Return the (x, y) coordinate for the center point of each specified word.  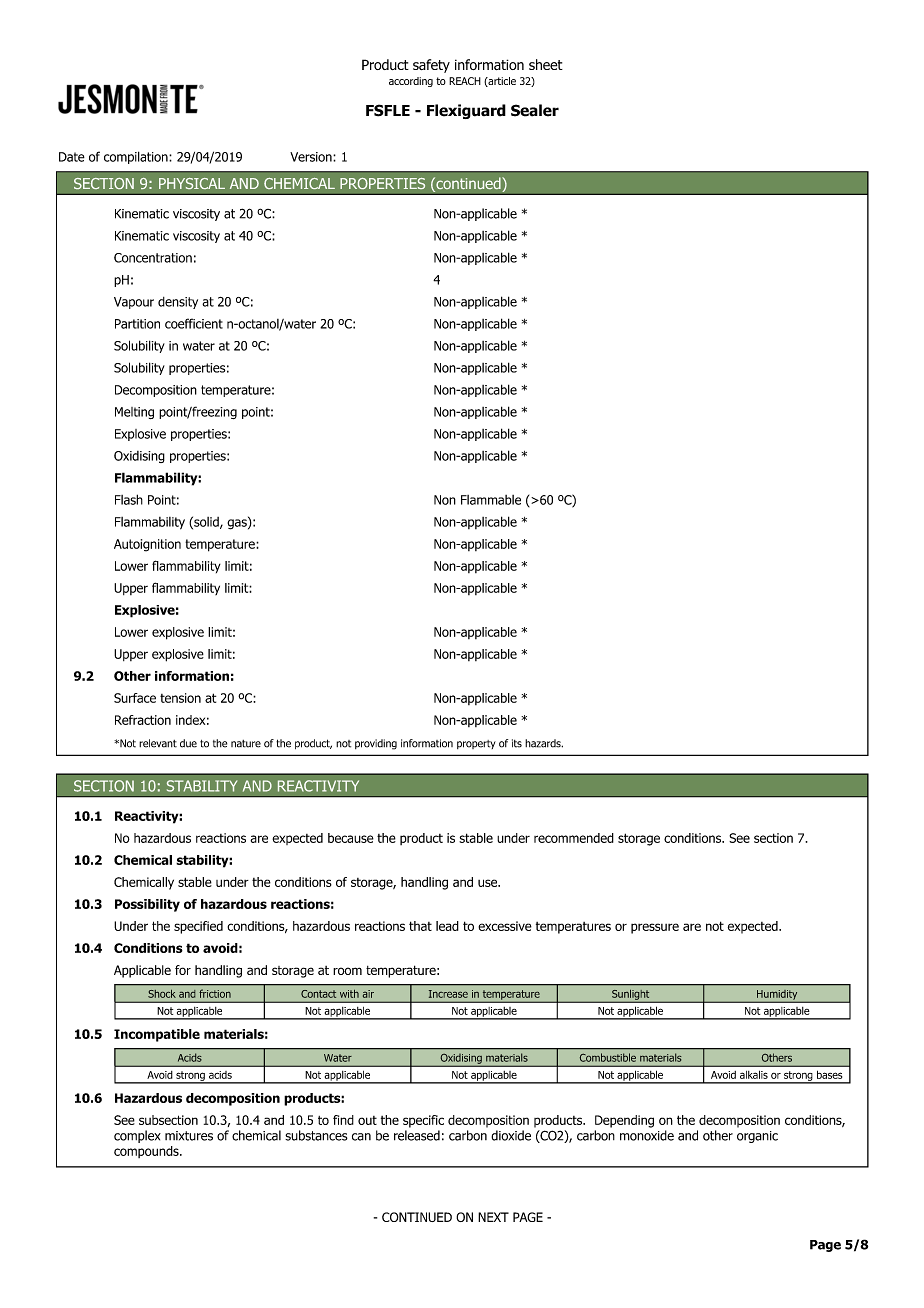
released (417, 1135)
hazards (543, 743)
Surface (135, 698)
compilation (137, 157)
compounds (147, 1152)
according (411, 82)
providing (376, 744)
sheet (546, 64)
